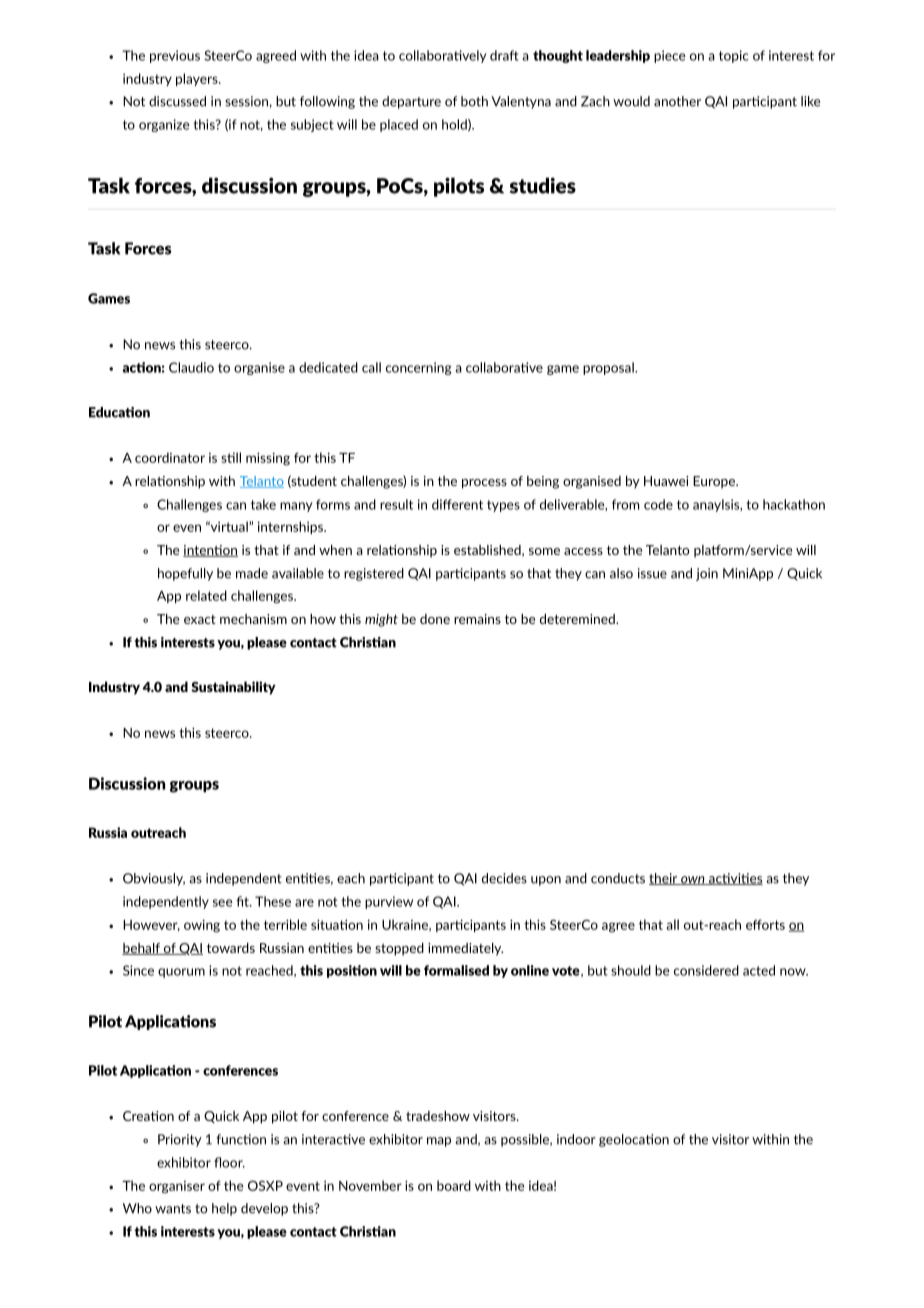 The height and width of the screenshot is (1308, 924). What do you see at coordinates (474, 101) in the screenshot?
I see `both` at bounding box center [474, 101].
